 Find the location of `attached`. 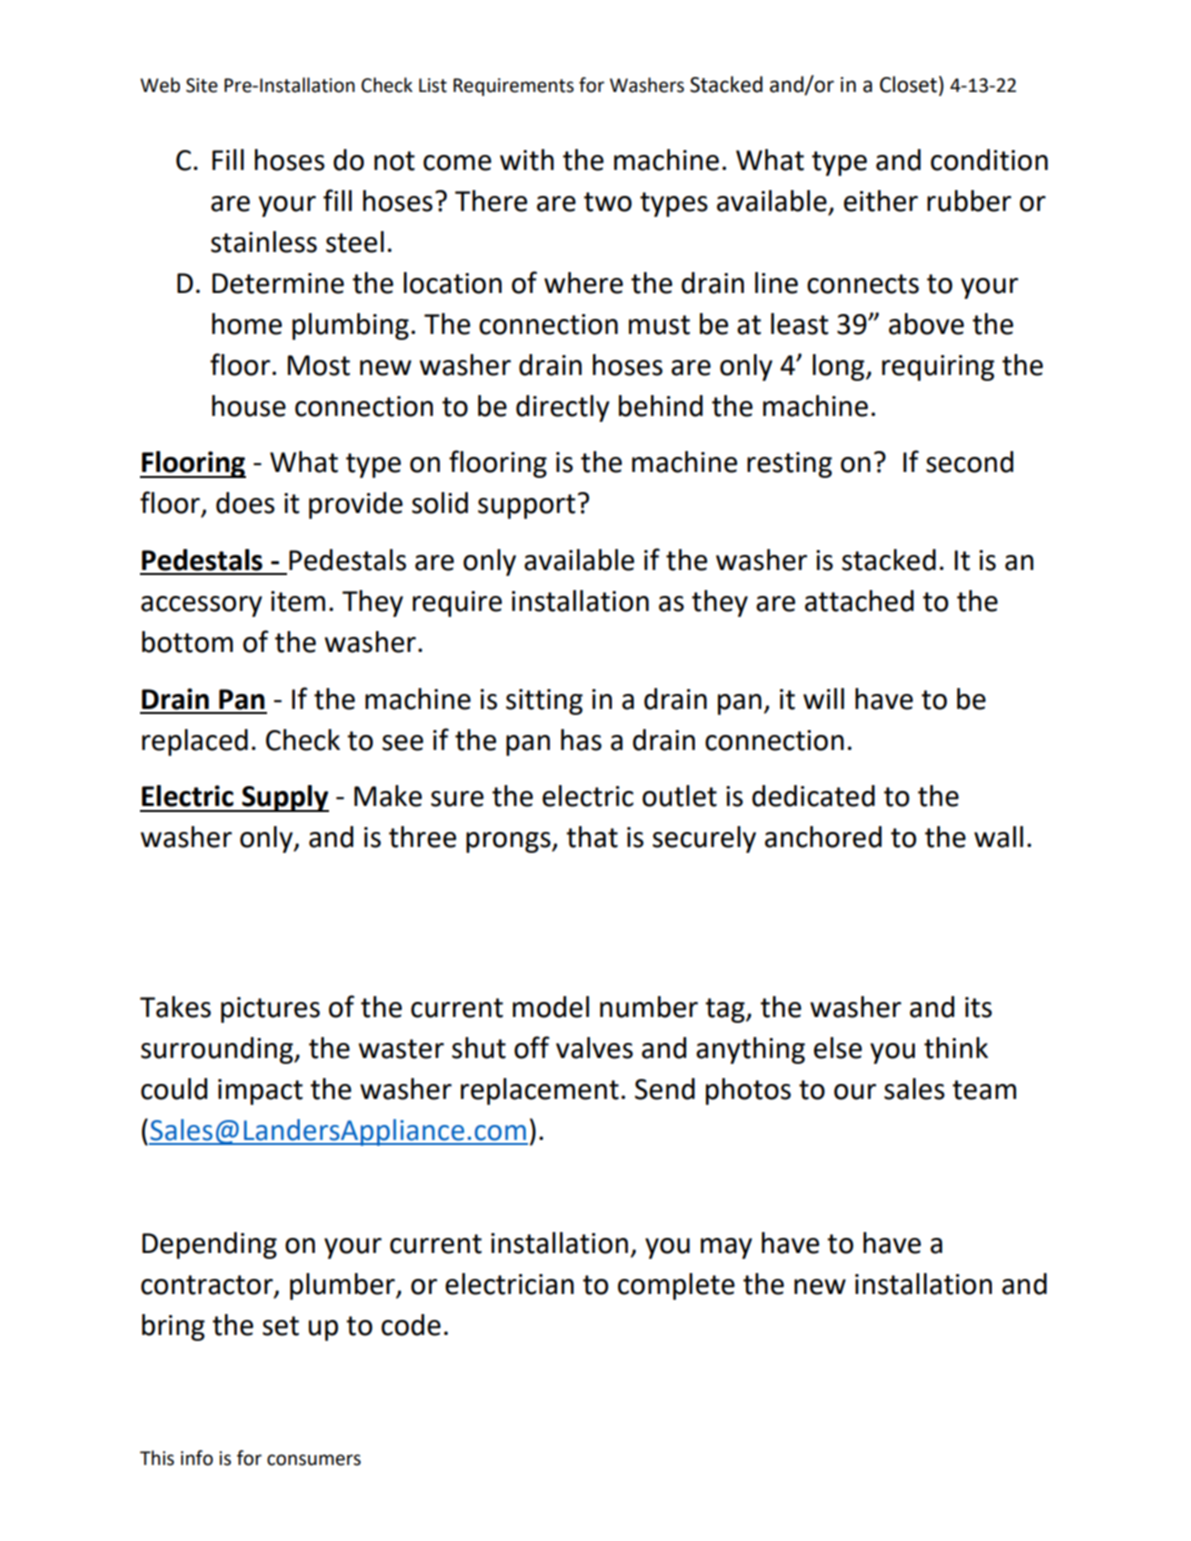

attached is located at coordinates (859, 601).
